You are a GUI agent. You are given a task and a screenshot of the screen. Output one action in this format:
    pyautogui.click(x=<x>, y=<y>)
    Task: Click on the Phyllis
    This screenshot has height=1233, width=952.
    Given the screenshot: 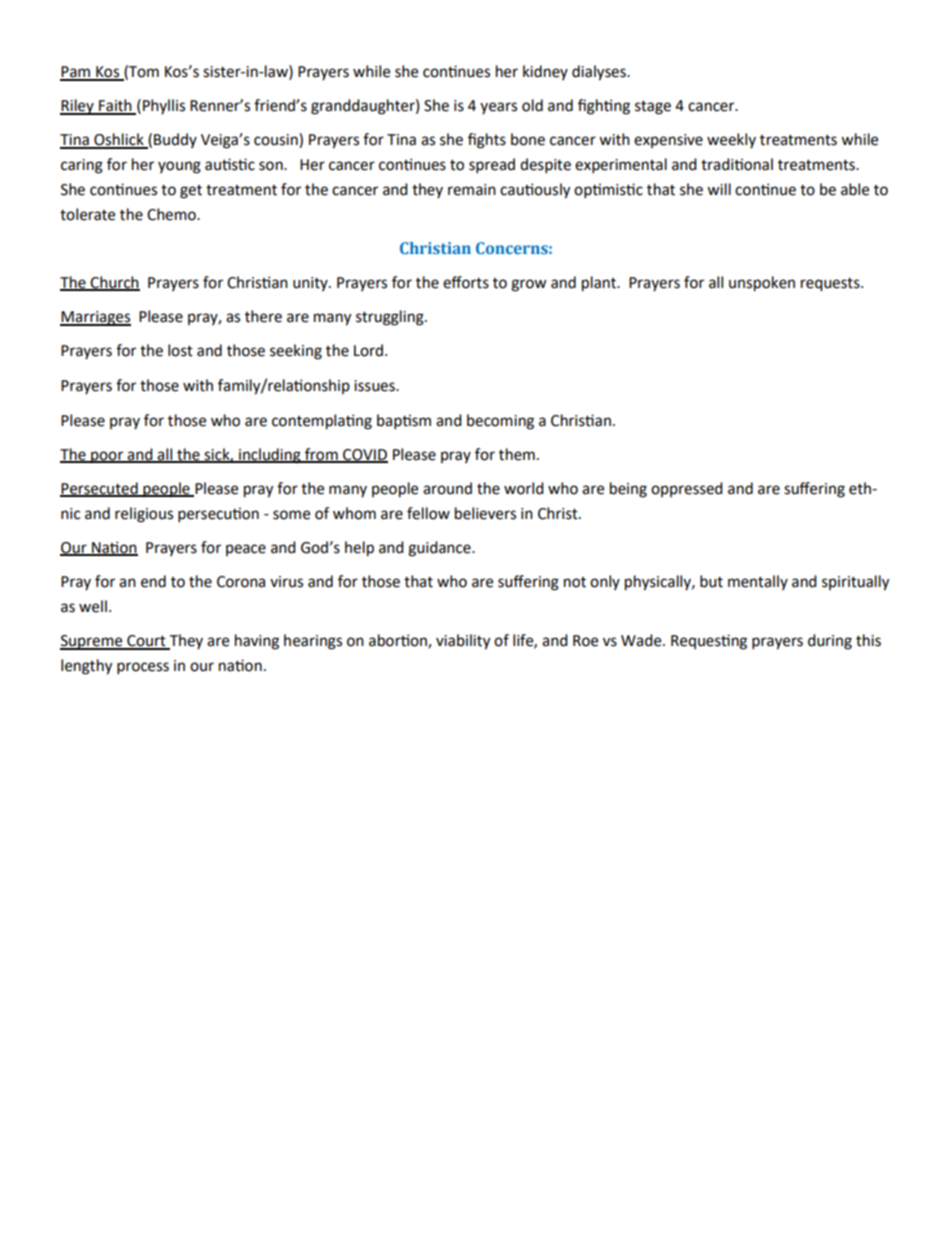 What is the action you would take?
    pyautogui.click(x=164, y=107)
